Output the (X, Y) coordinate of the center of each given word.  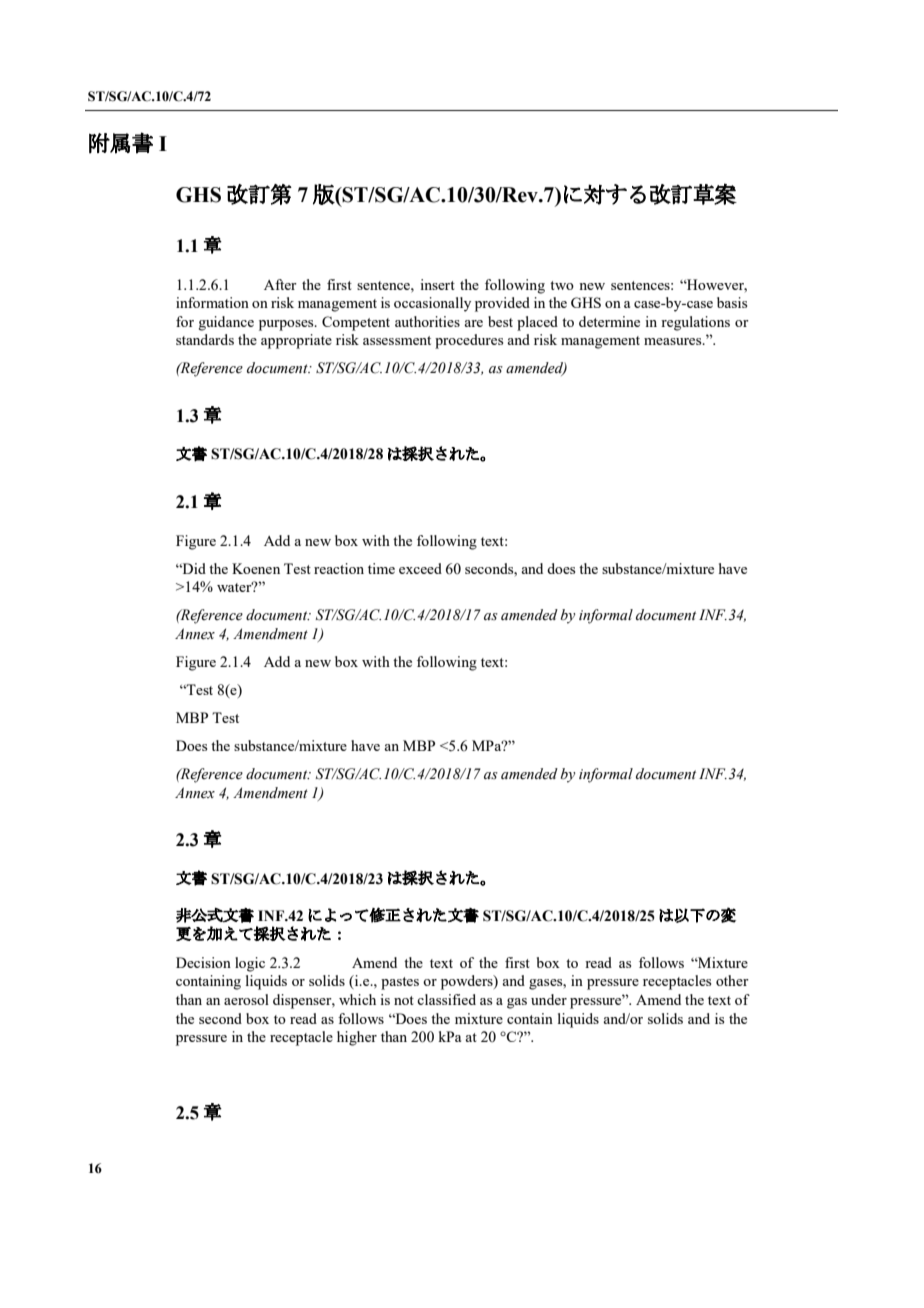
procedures (469, 341)
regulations (695, 323)
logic (250, 964)
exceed (420, 568)
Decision (203, 962)
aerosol (246, 999)
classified (446, 999)
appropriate (296, 341)
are (473, 323)
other (732, 980)
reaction (339, 568)
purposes (287, 325)
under (549, 999)
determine (609, 321)
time (381, 568)
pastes (400, 983)
